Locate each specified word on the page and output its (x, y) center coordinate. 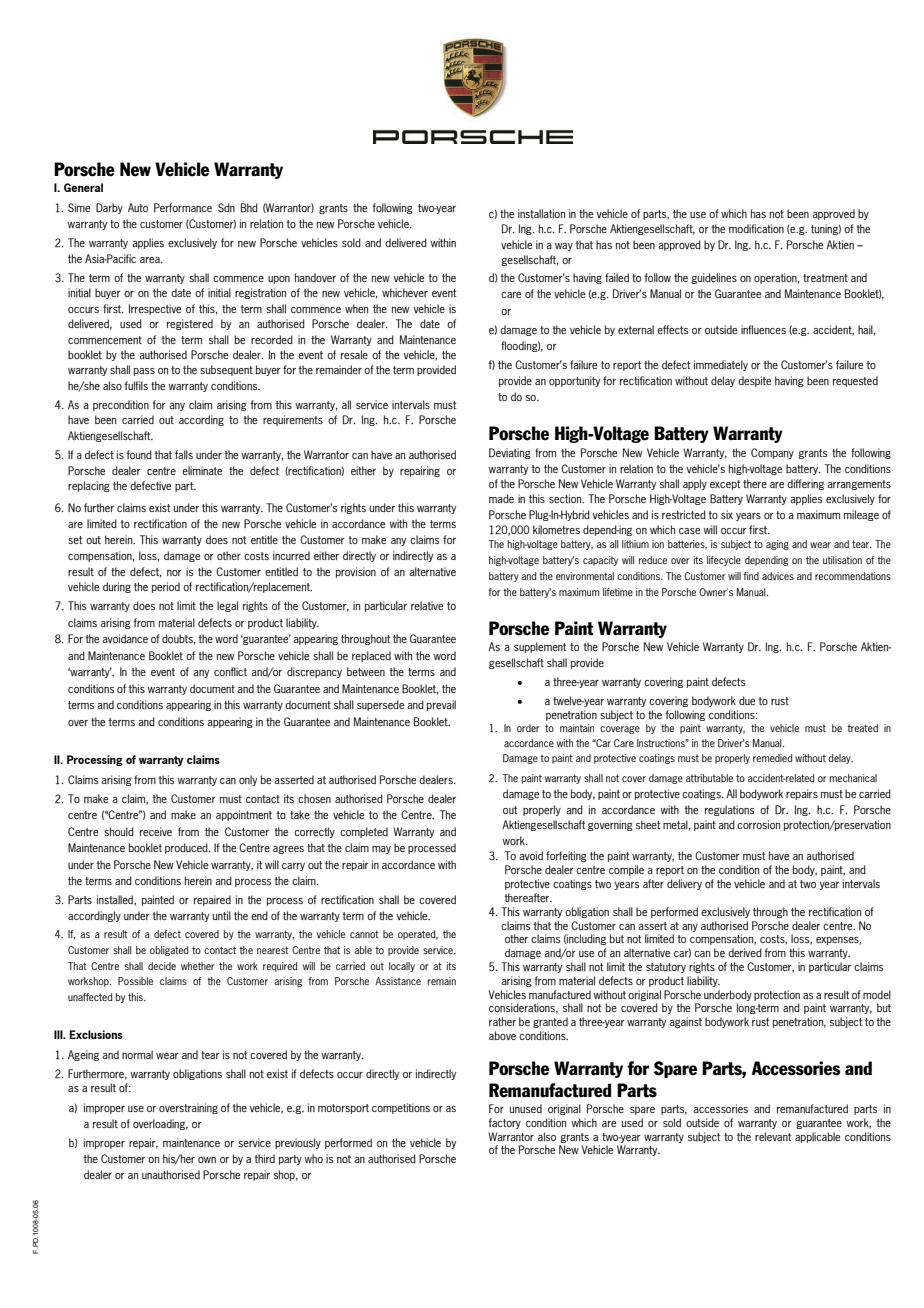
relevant (773, 1136)
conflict (230, 671)
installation (541, 213)
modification (756, 228)
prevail (441, 705)
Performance (183, 207)
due (747, 700)
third (265, 1158)
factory (505, 1123)
